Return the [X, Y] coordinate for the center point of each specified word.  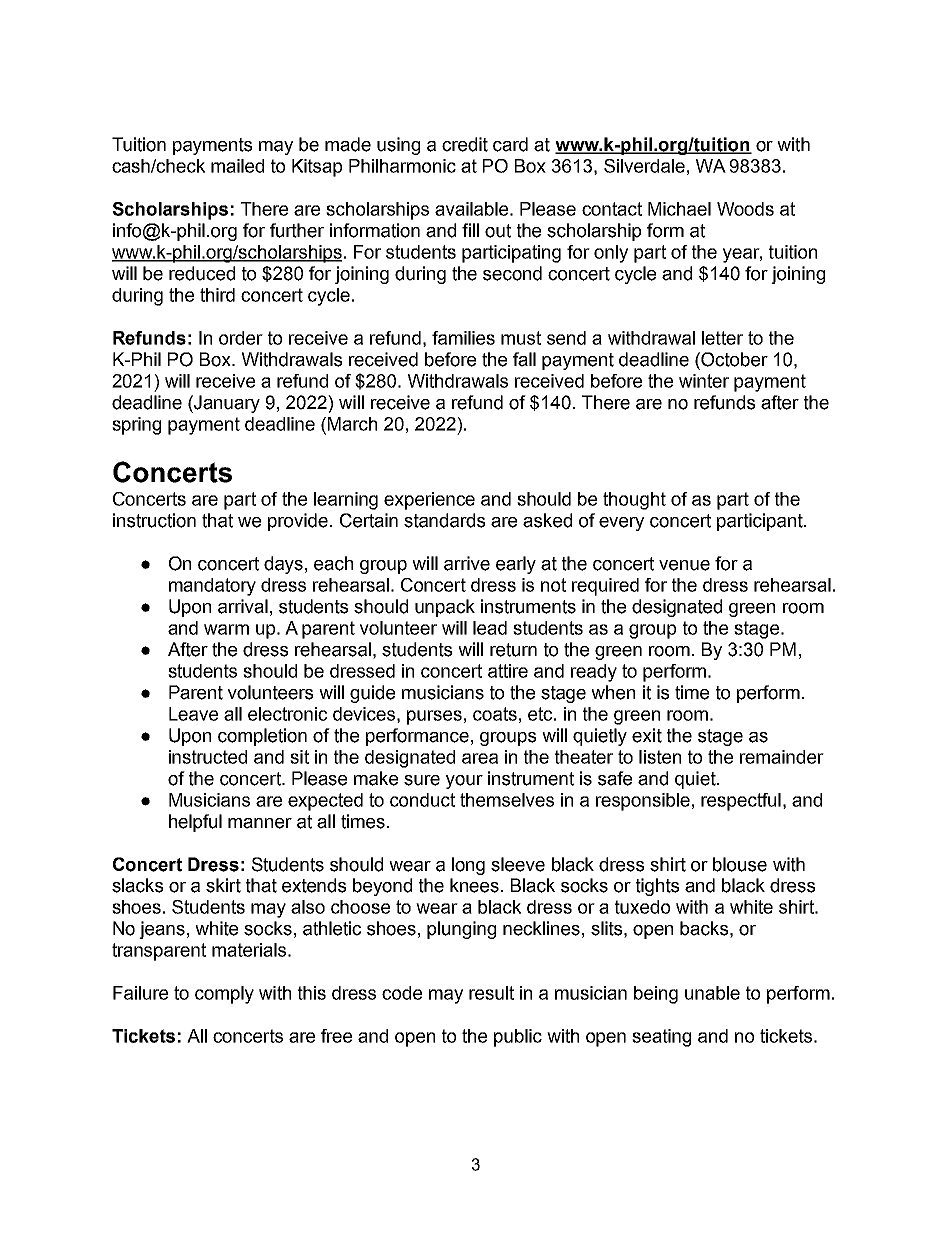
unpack [445, 608]
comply [224, 995]
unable [712, 993]
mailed [237, 166]
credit [465, 144]
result [491, 993]
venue [684, 565]
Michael [679, 209]
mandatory [212, 587]
